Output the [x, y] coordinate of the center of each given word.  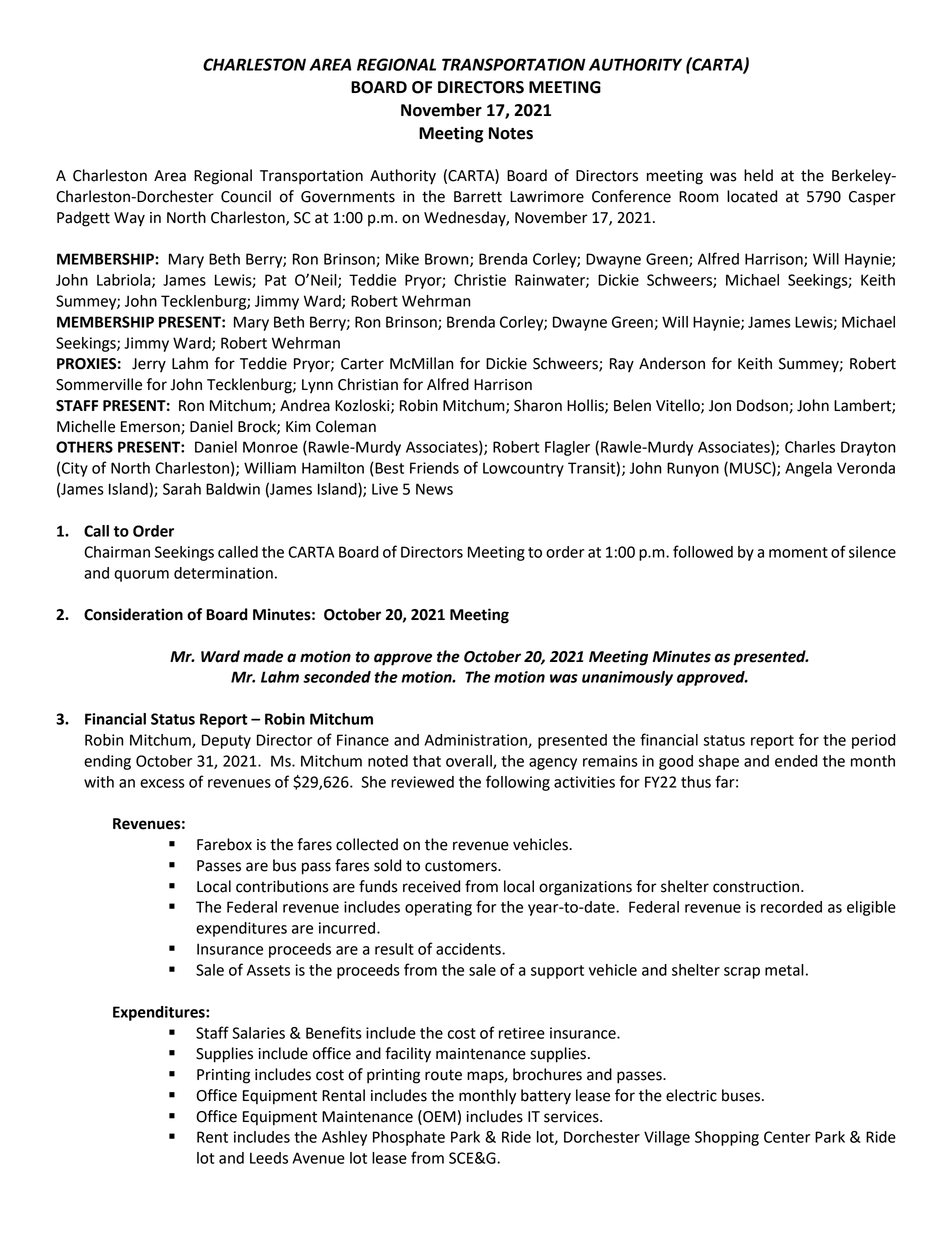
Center [787, 1137]
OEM [438, 1116]
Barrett [478, 197]
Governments [348, 197]
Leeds [269, 1158]
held [758, 175]
